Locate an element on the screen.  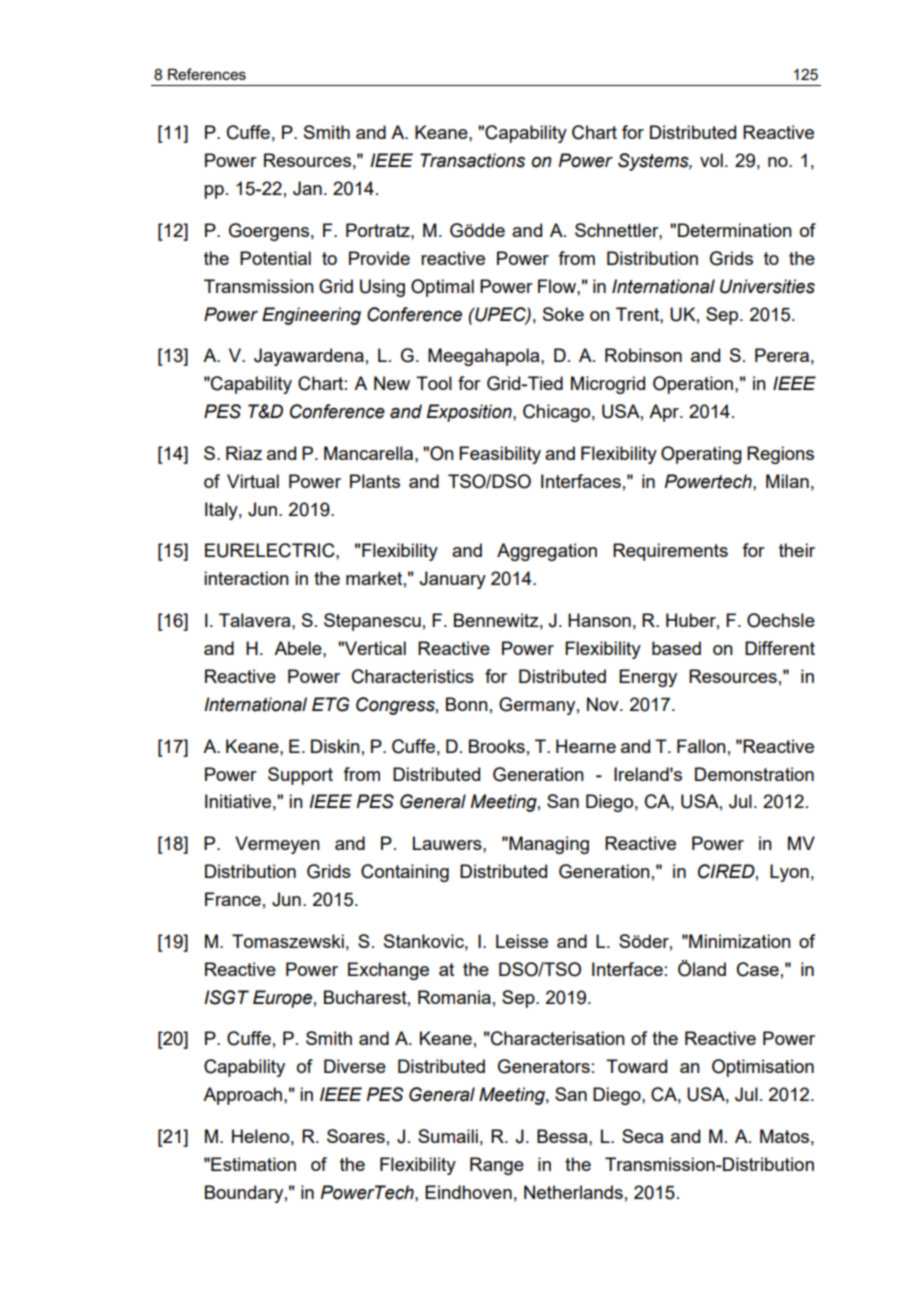
Transactions is located at coordinates (472, 160).
